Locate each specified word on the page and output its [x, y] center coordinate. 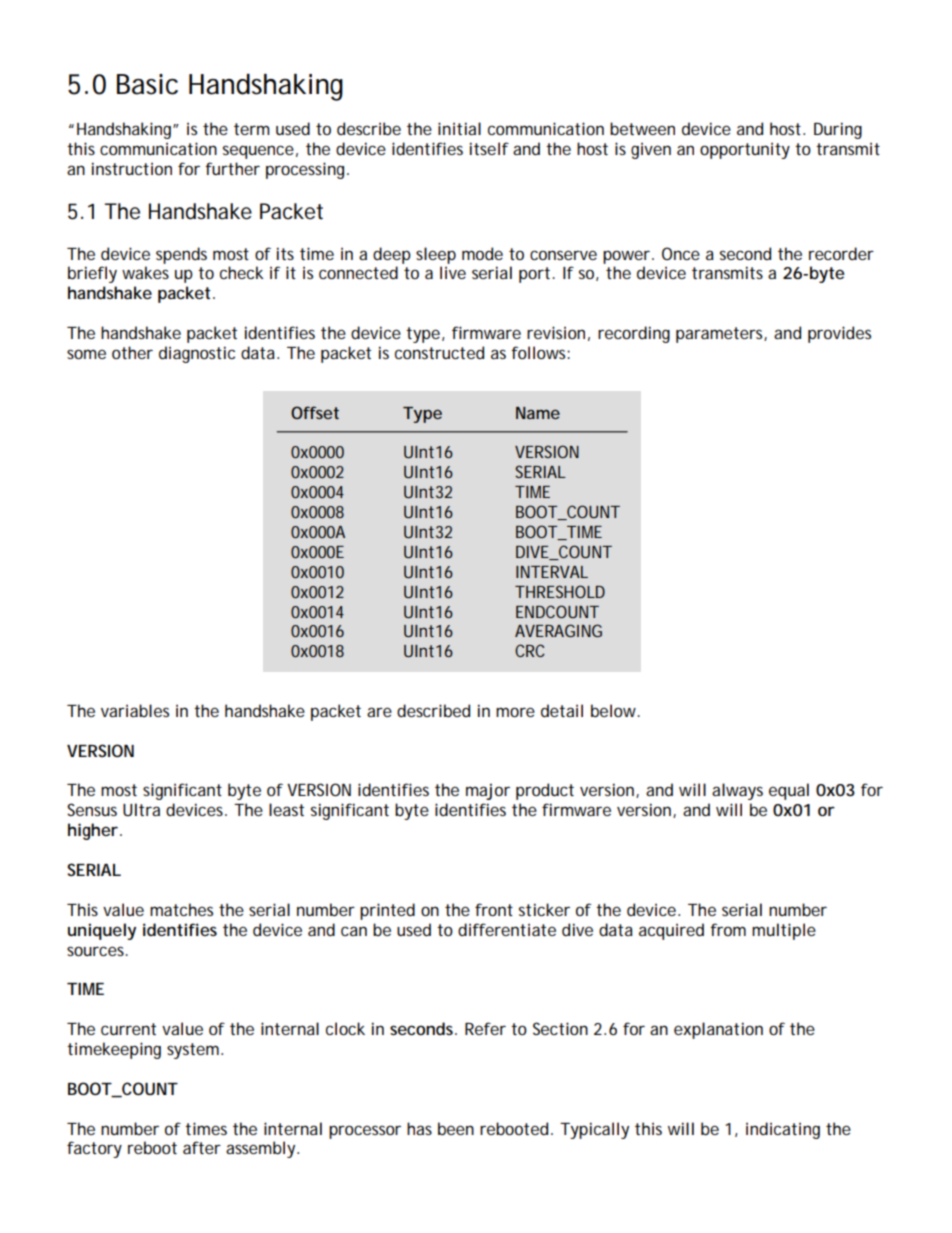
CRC [530, 650]
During [838, 130]
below [615, 710]
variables [135, 710]
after [202, 1147]
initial [459, 128]
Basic [147, 84]
